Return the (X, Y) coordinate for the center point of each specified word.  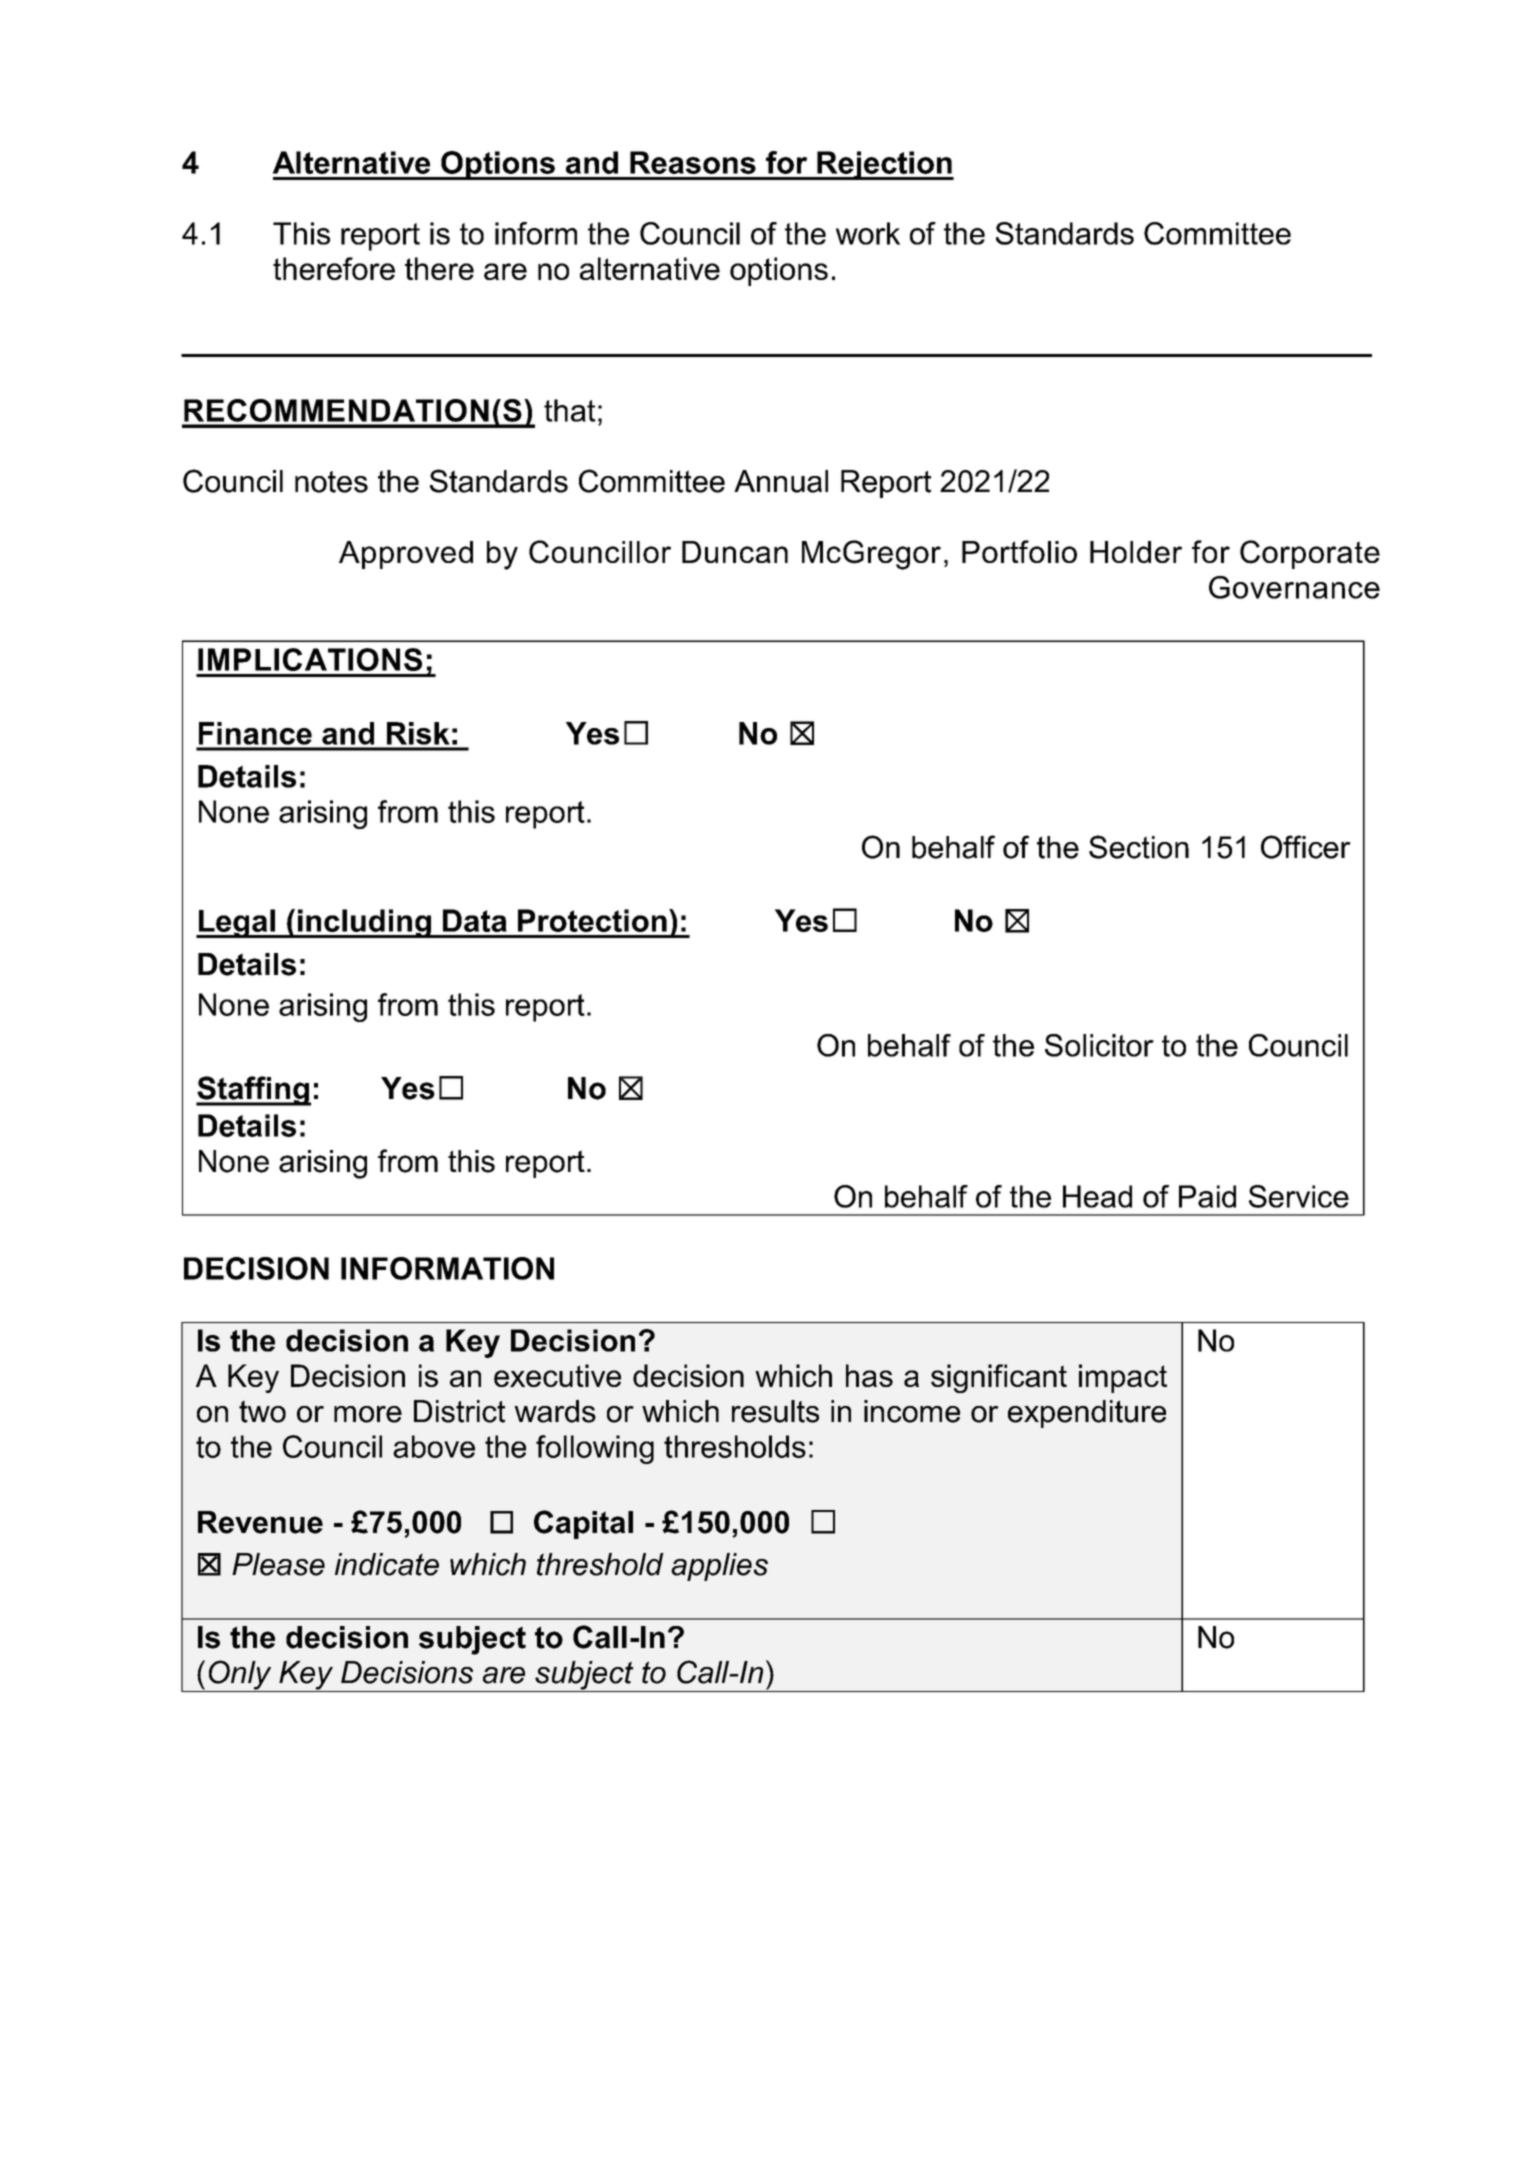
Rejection (884, 165)
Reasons (693, 162)
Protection (592, 920)
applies (719, 1567)
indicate (387, 1564)
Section (1139, 847)
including (364, 923)
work (868, 233)
